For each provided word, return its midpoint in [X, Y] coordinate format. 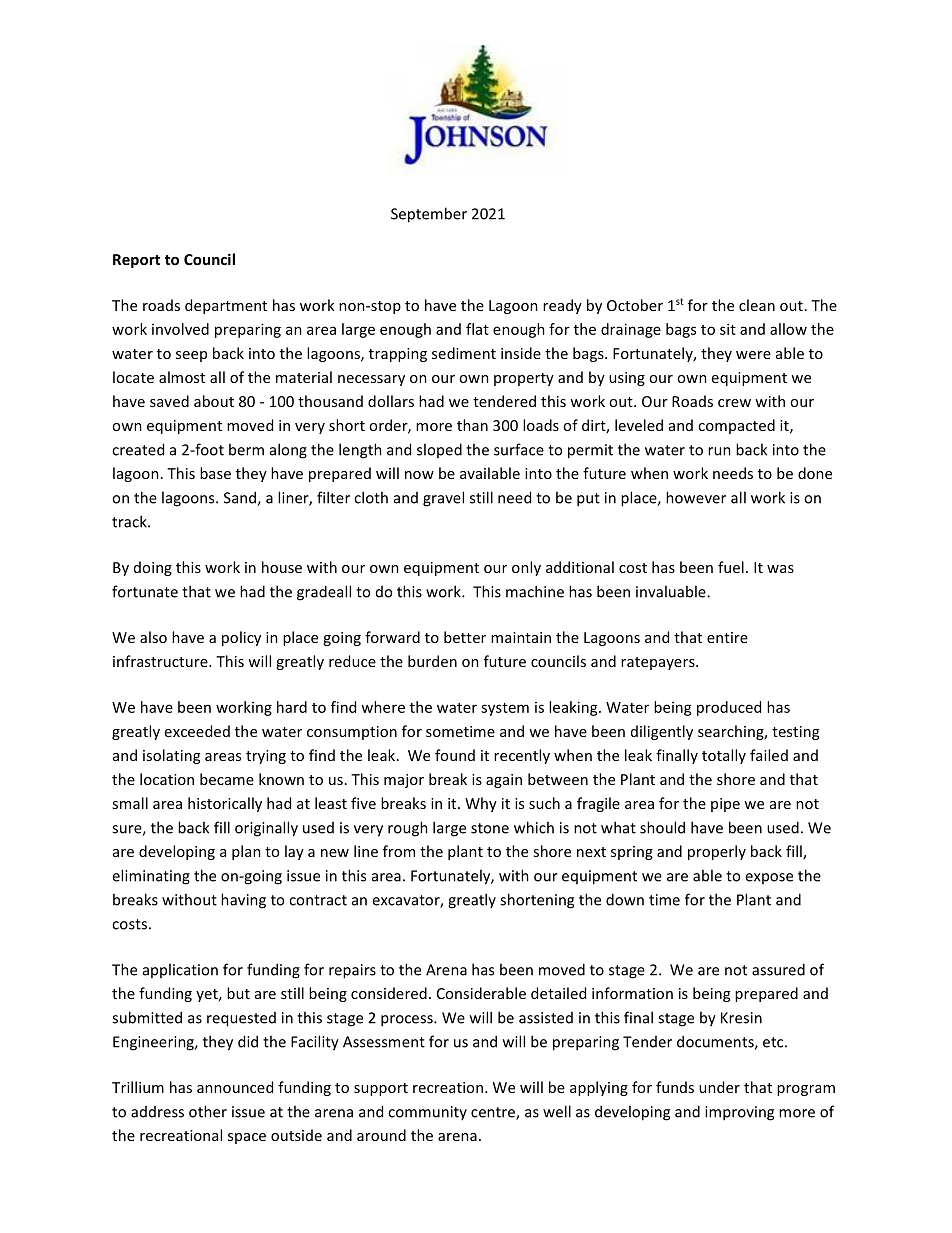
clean [757, 305]
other [208, 1111]
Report [136, 261]
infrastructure [161, 661]
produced [729, 708]
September [429, 215]
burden [432, 661]
